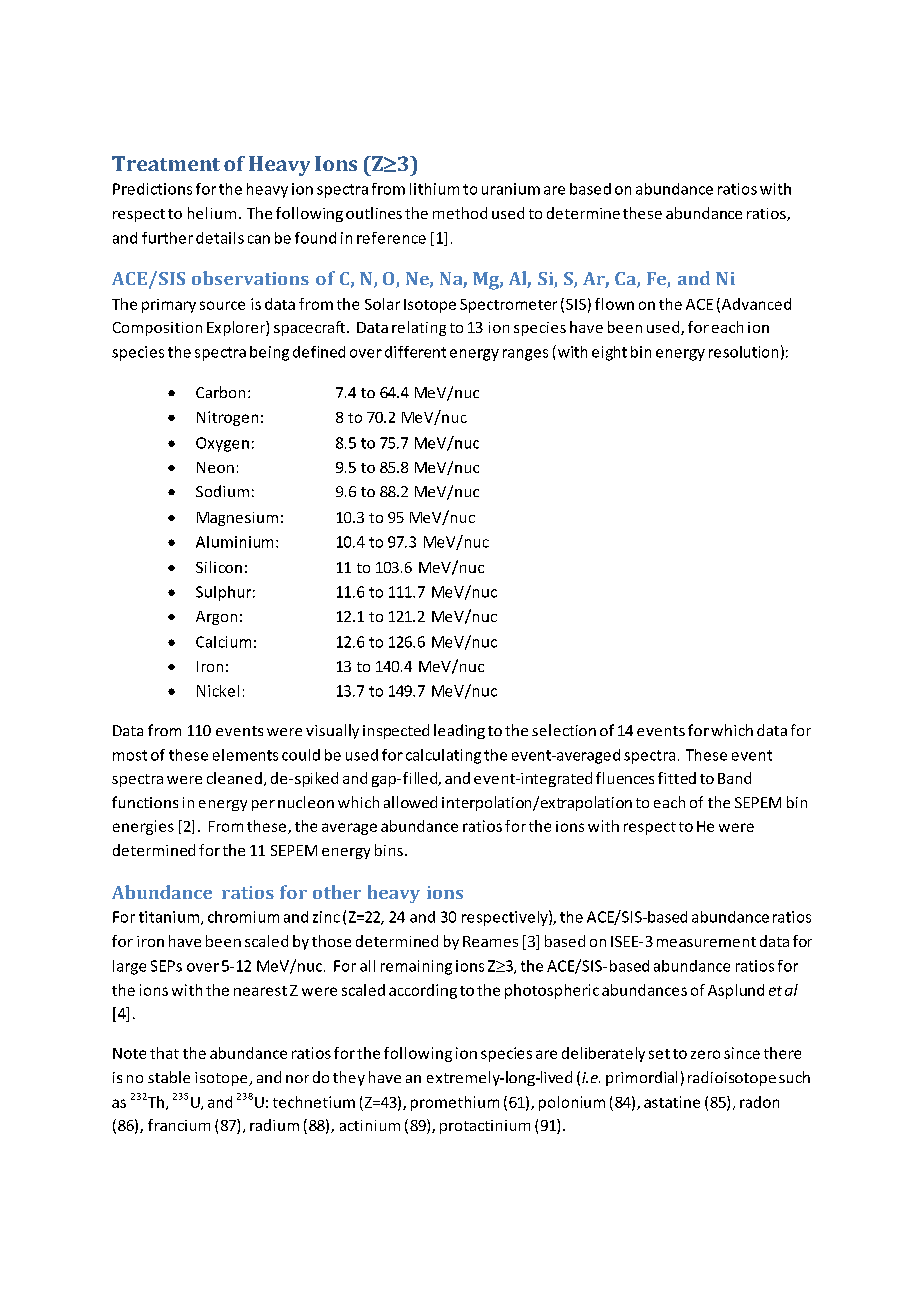 The image size is (924, 1308). Describe the element at coordinates (220, 392) in the document. I see `Carbon` at that location.
